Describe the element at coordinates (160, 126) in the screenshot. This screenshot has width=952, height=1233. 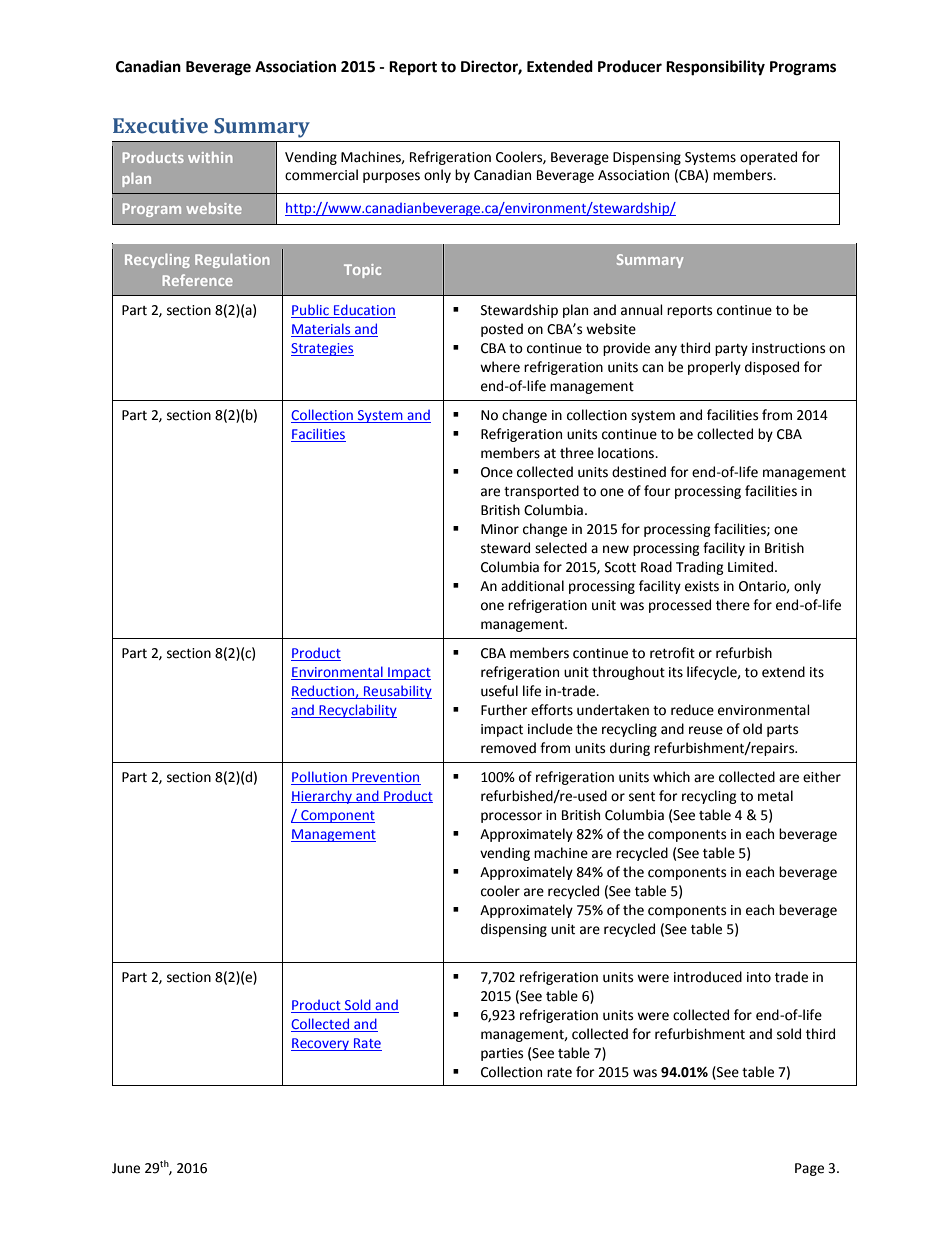
I see `Executive` at that location.
